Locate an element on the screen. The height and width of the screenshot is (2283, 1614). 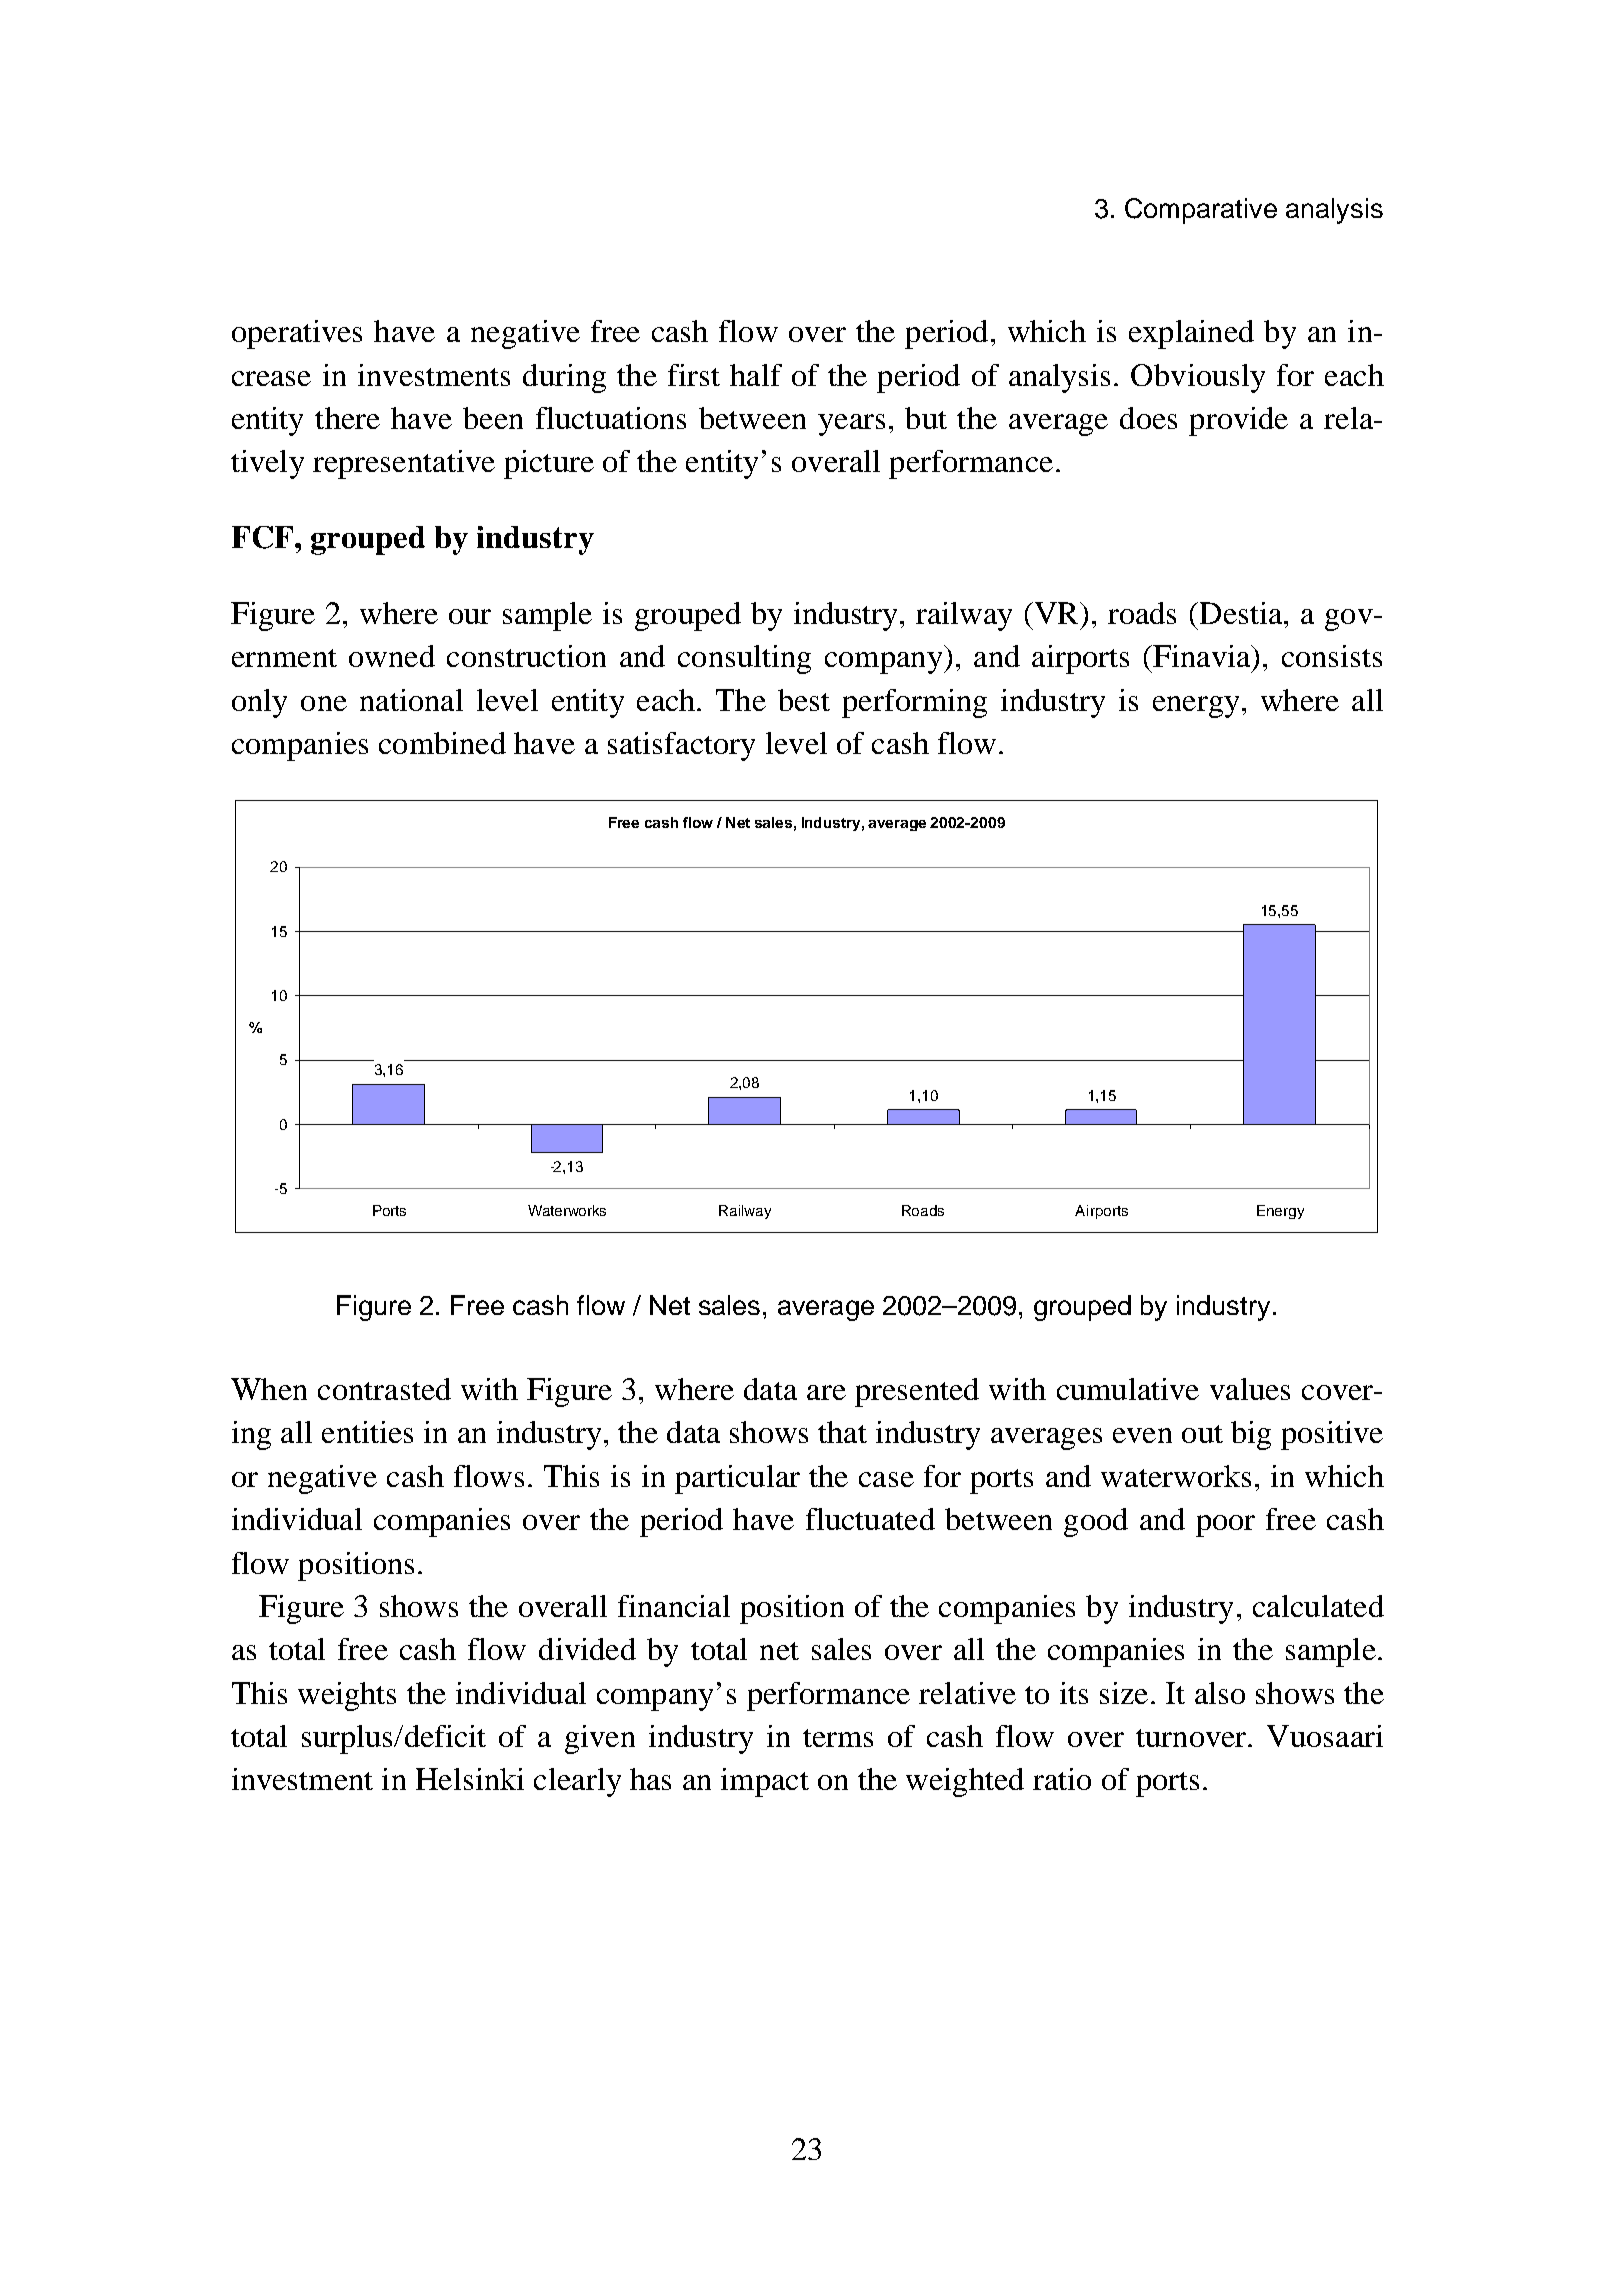
weights is located at coordinates (347, 1696).
